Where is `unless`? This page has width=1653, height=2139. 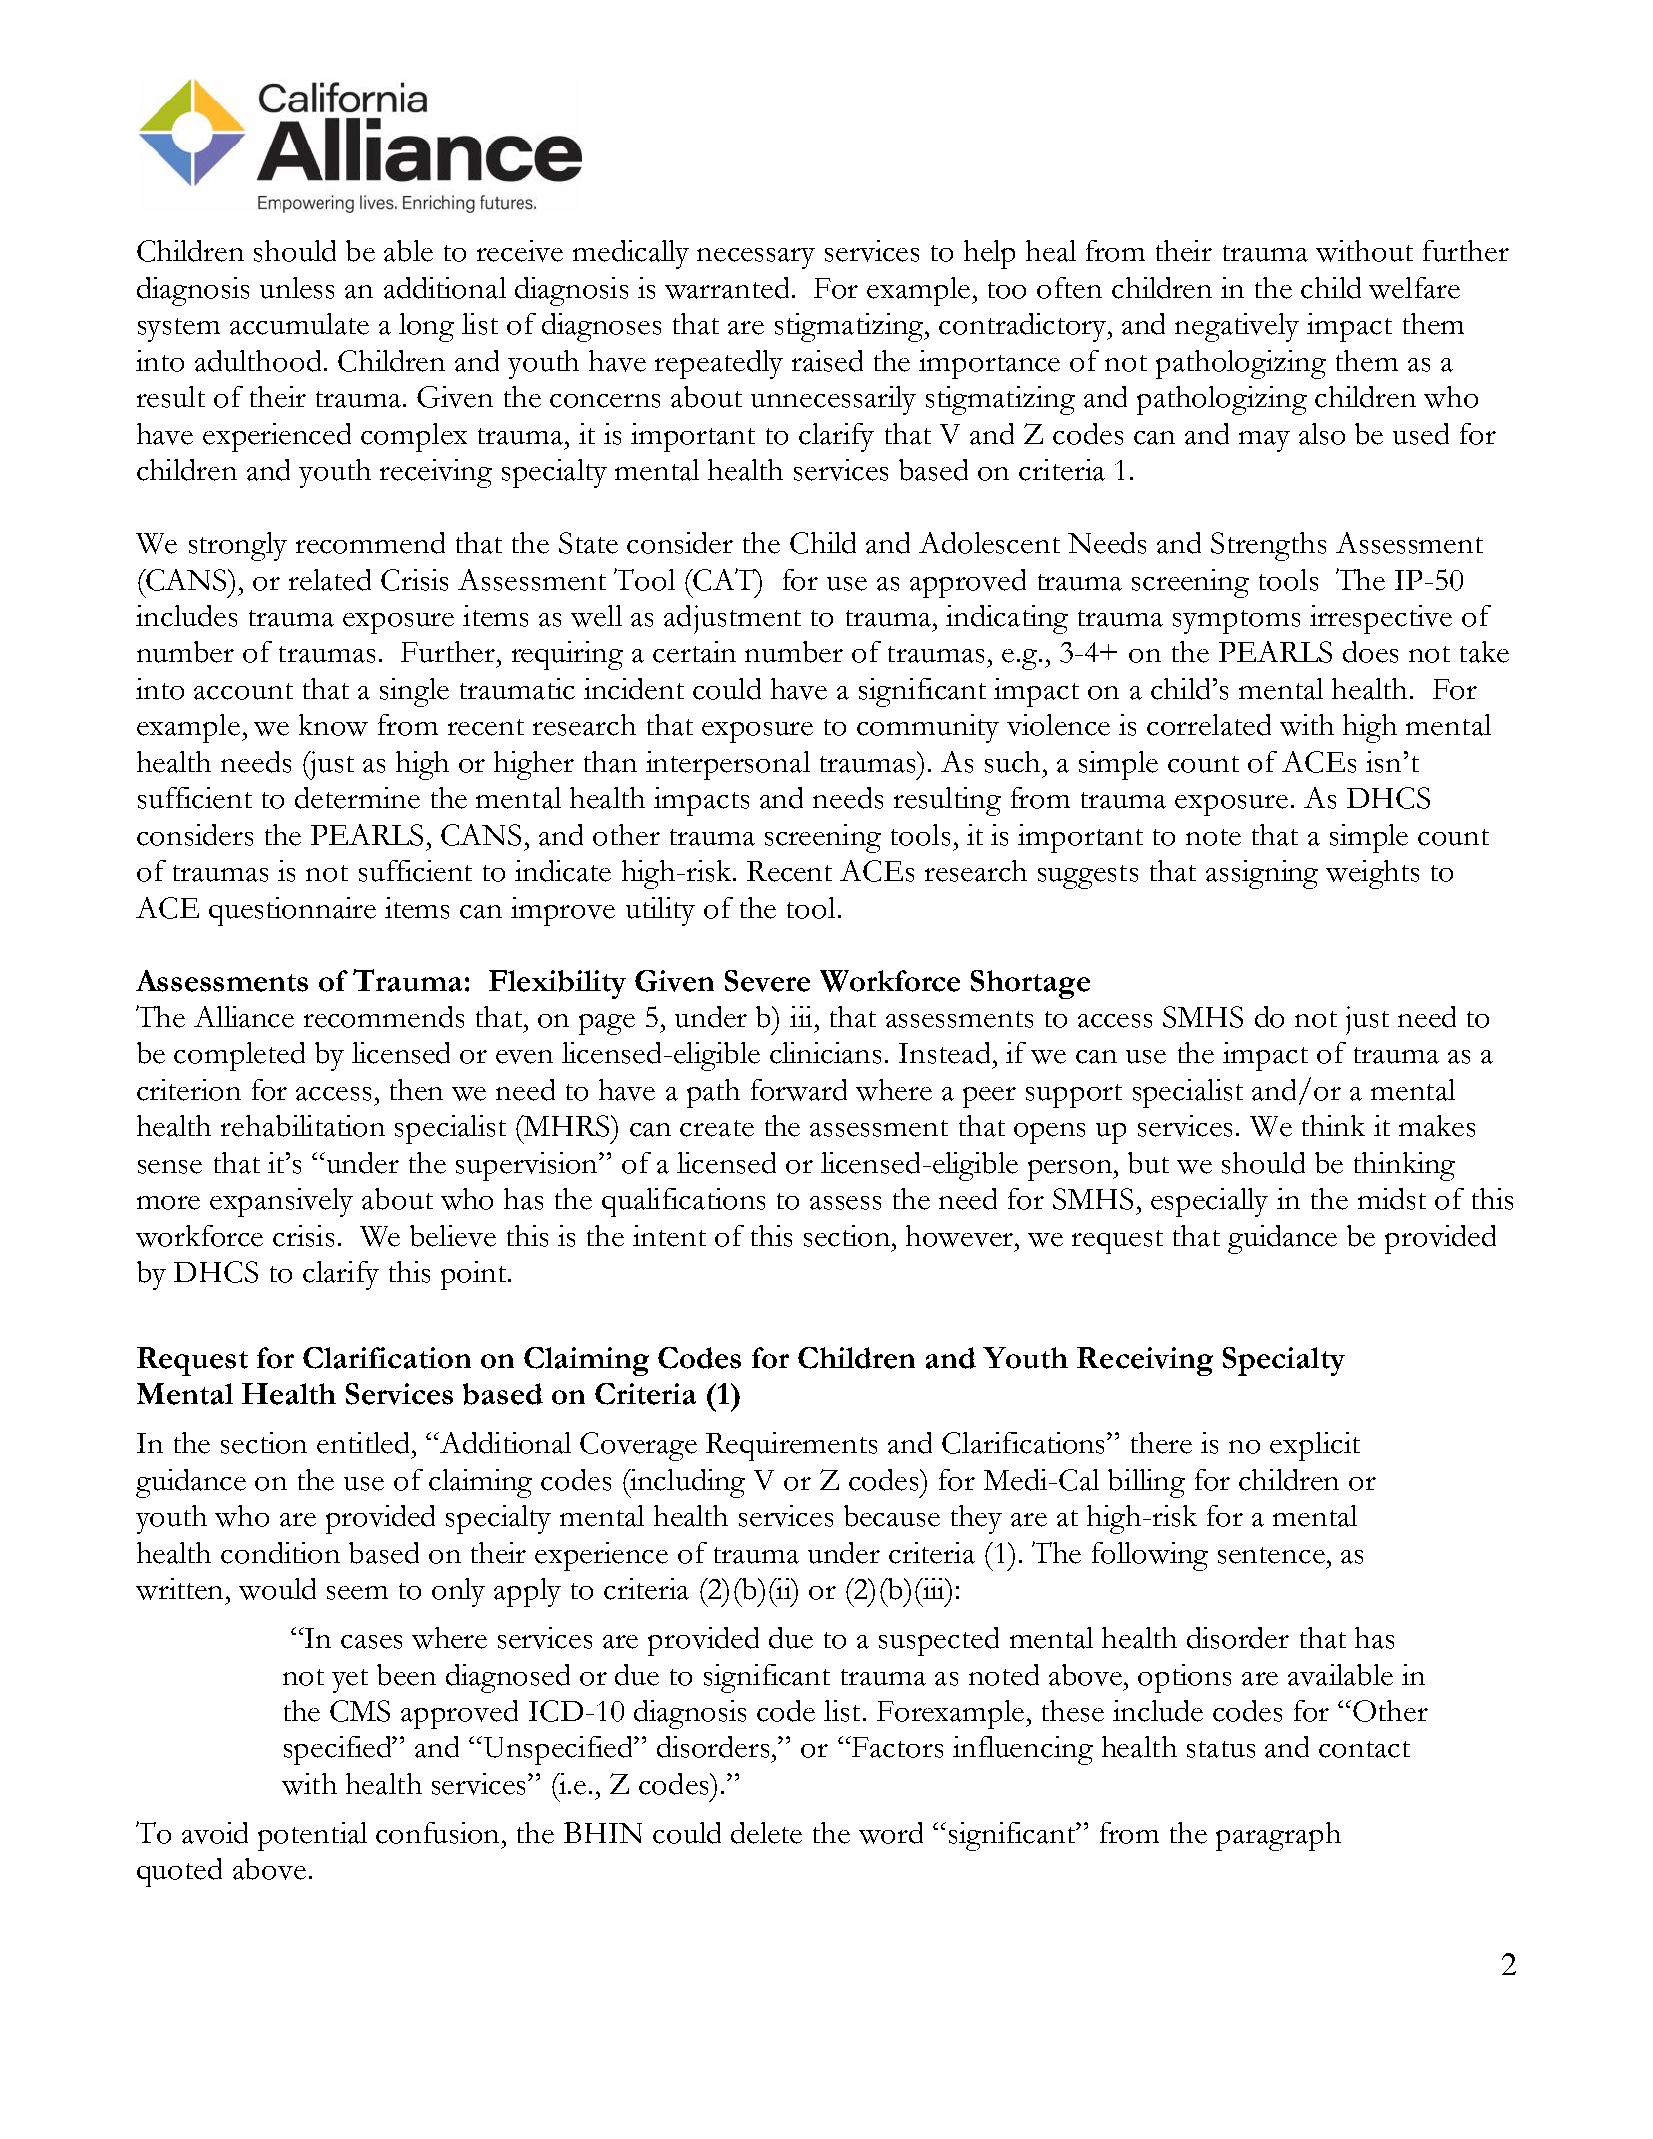
unless is located at coordinates (297, 288).
